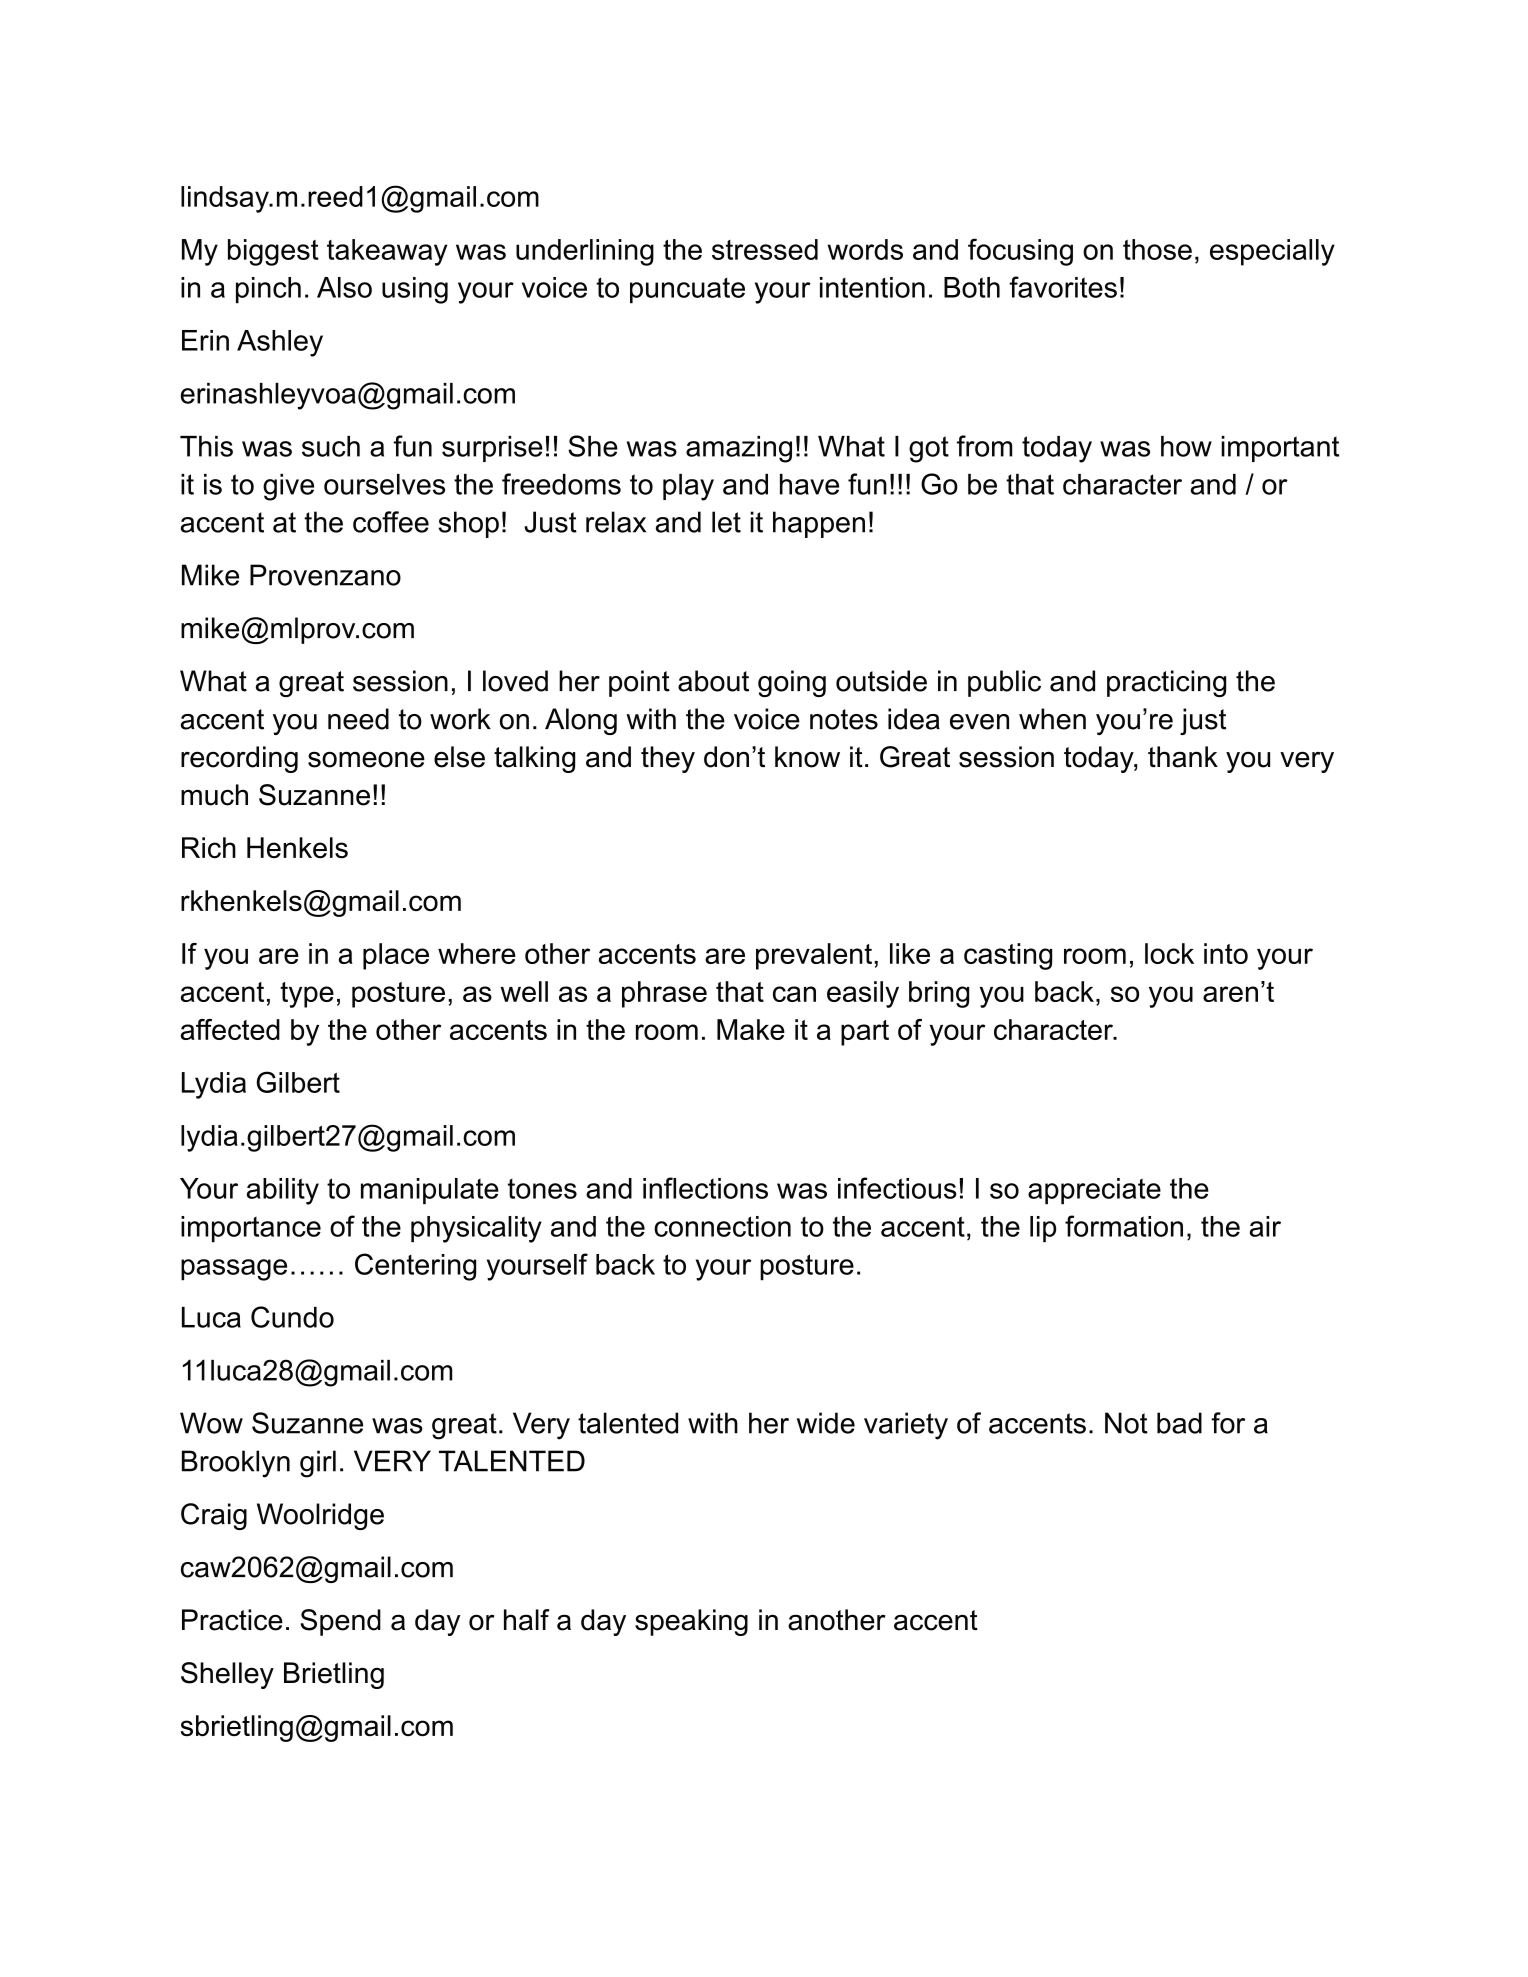 The image size is (1528, 1977). Describe the element at coordinates (344, 287) in the screenshot. I see `Also` at that location.
